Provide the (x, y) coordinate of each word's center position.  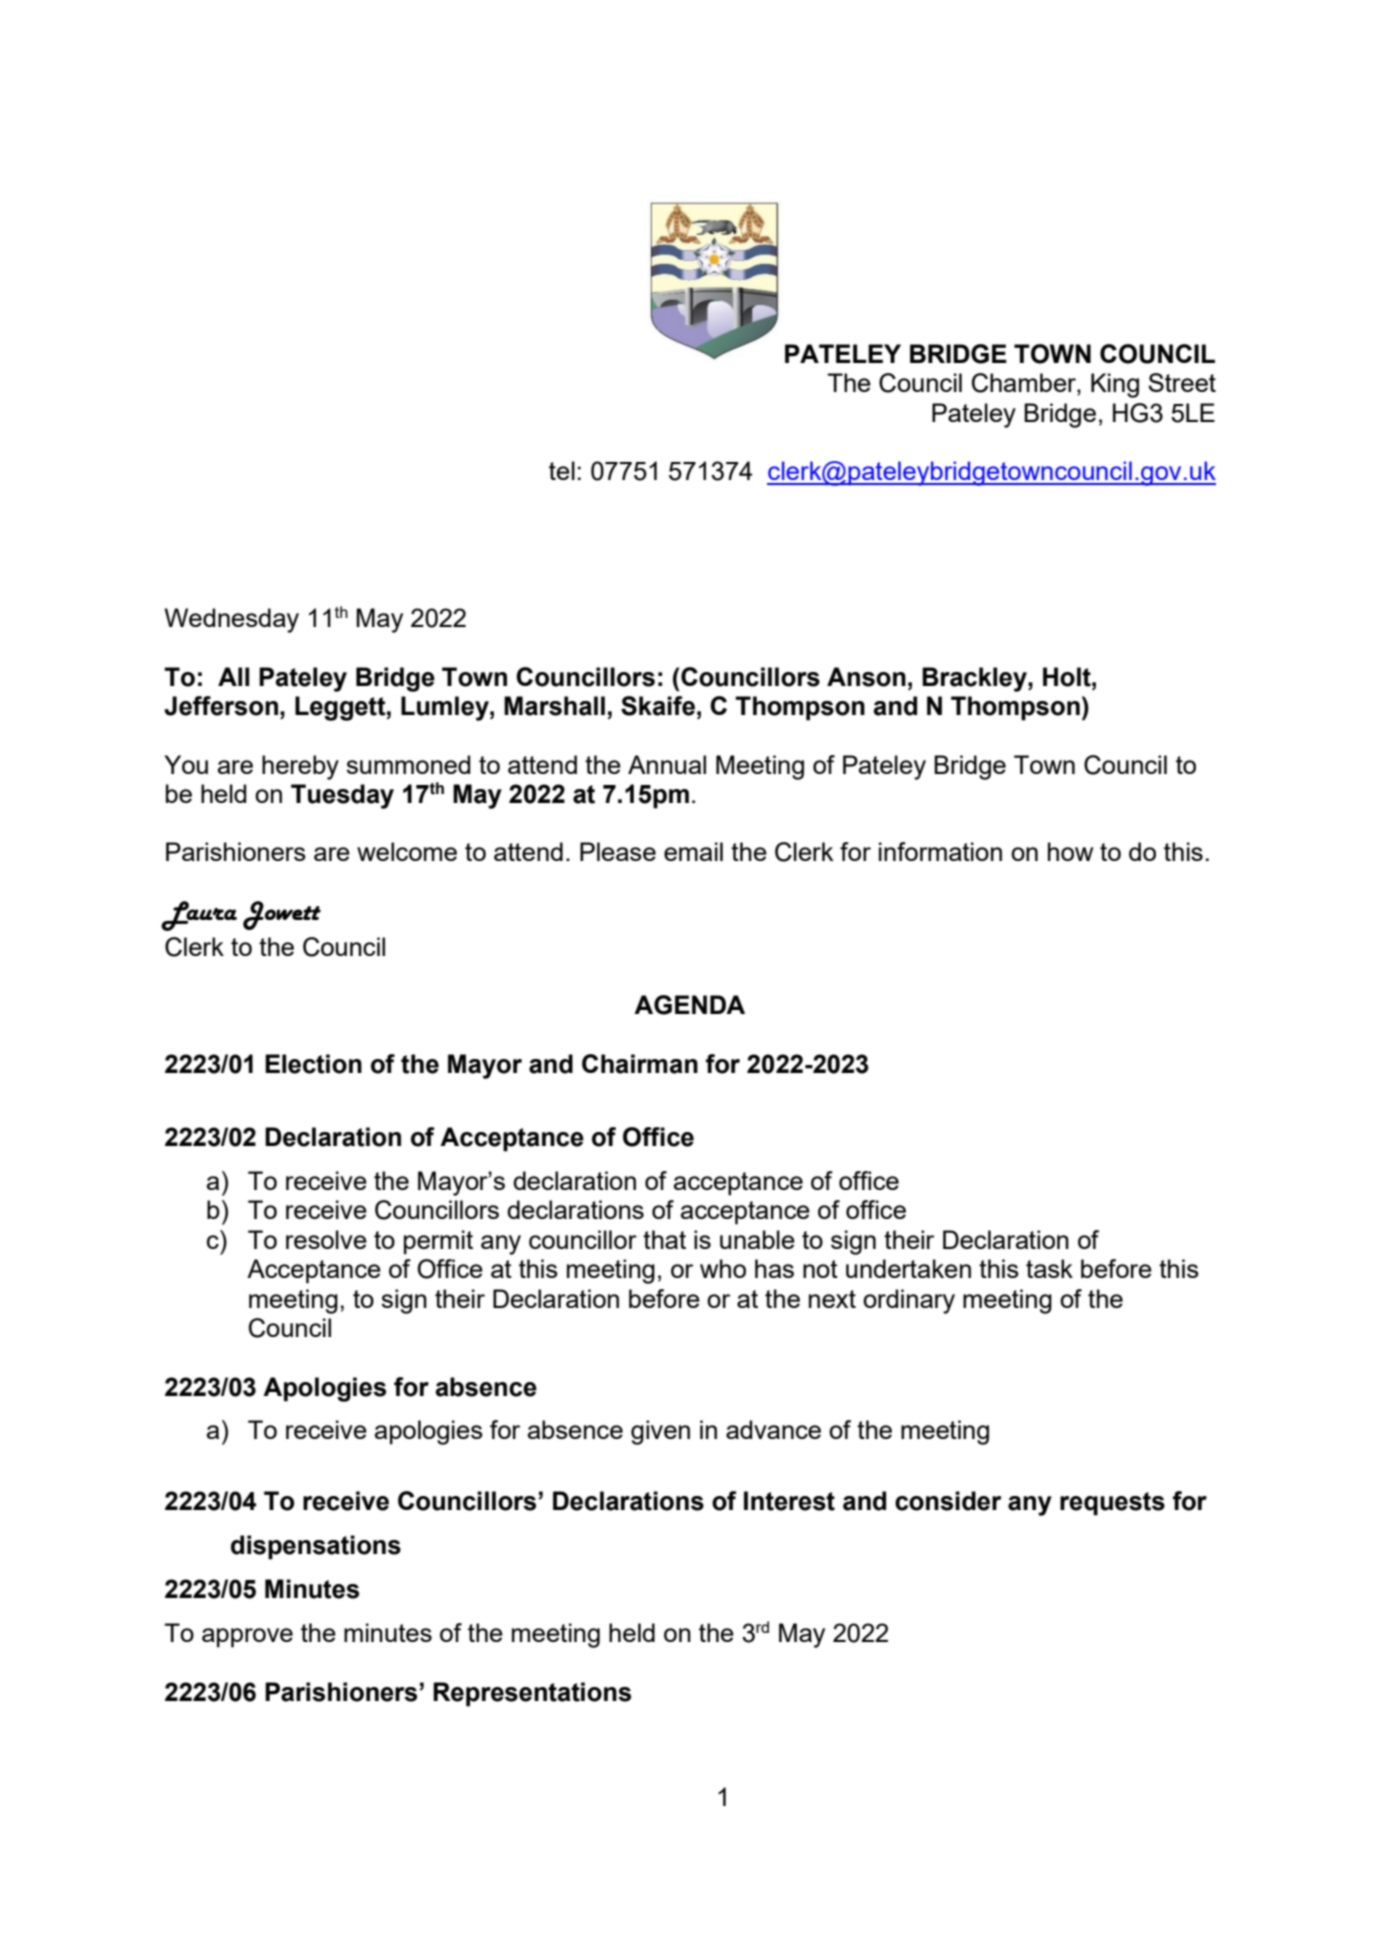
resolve (326, 1239)
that (664, 1239)
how (1070, 851)
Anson (866, 677)
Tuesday (342, 796)
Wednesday (231, 620)
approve (247, 1638)
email (693, 851)
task (1049, 1268)
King (1115, 385)
